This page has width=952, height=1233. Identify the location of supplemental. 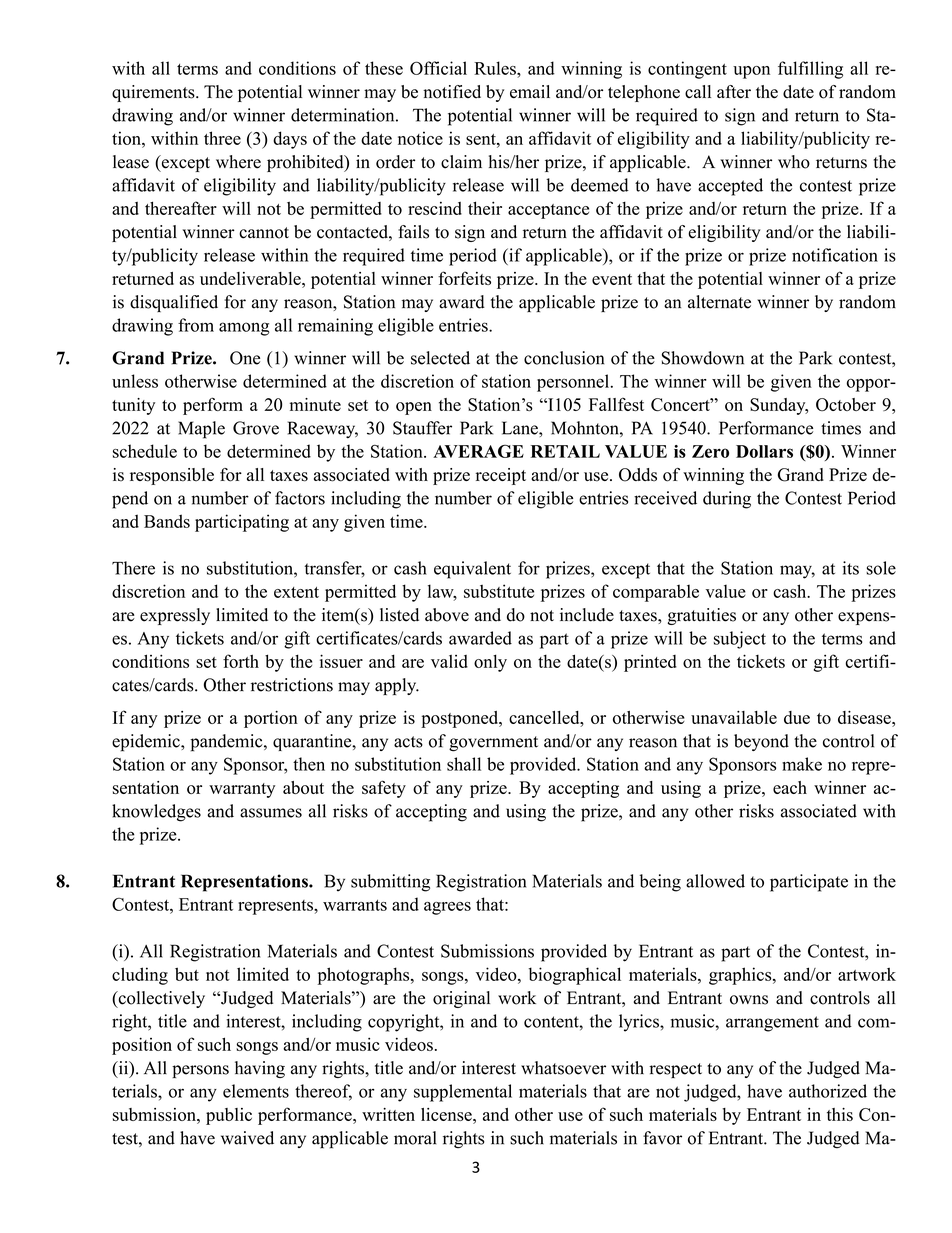
(463, 1093).
